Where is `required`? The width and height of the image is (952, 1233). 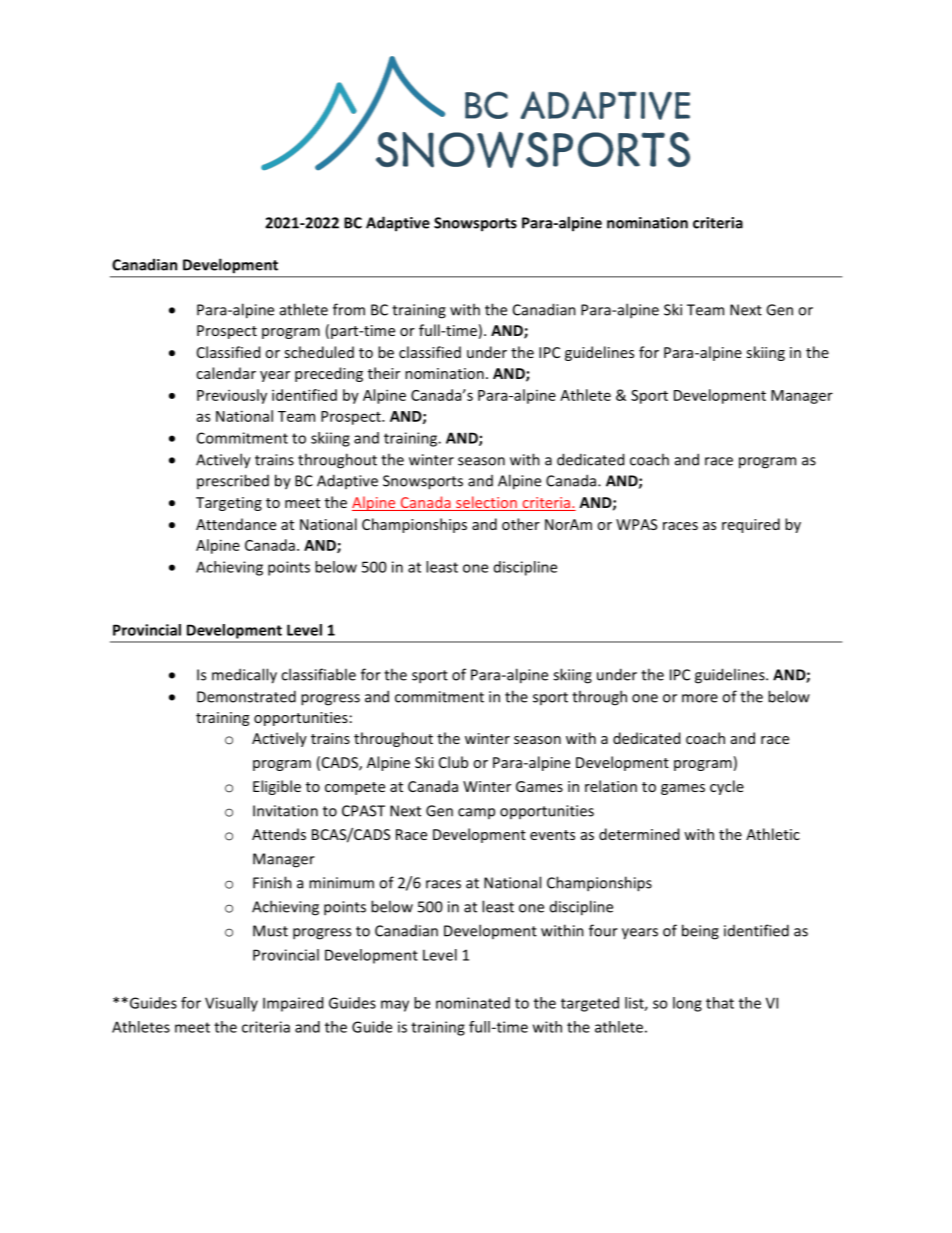
required is located at coordinates (751, 525).
